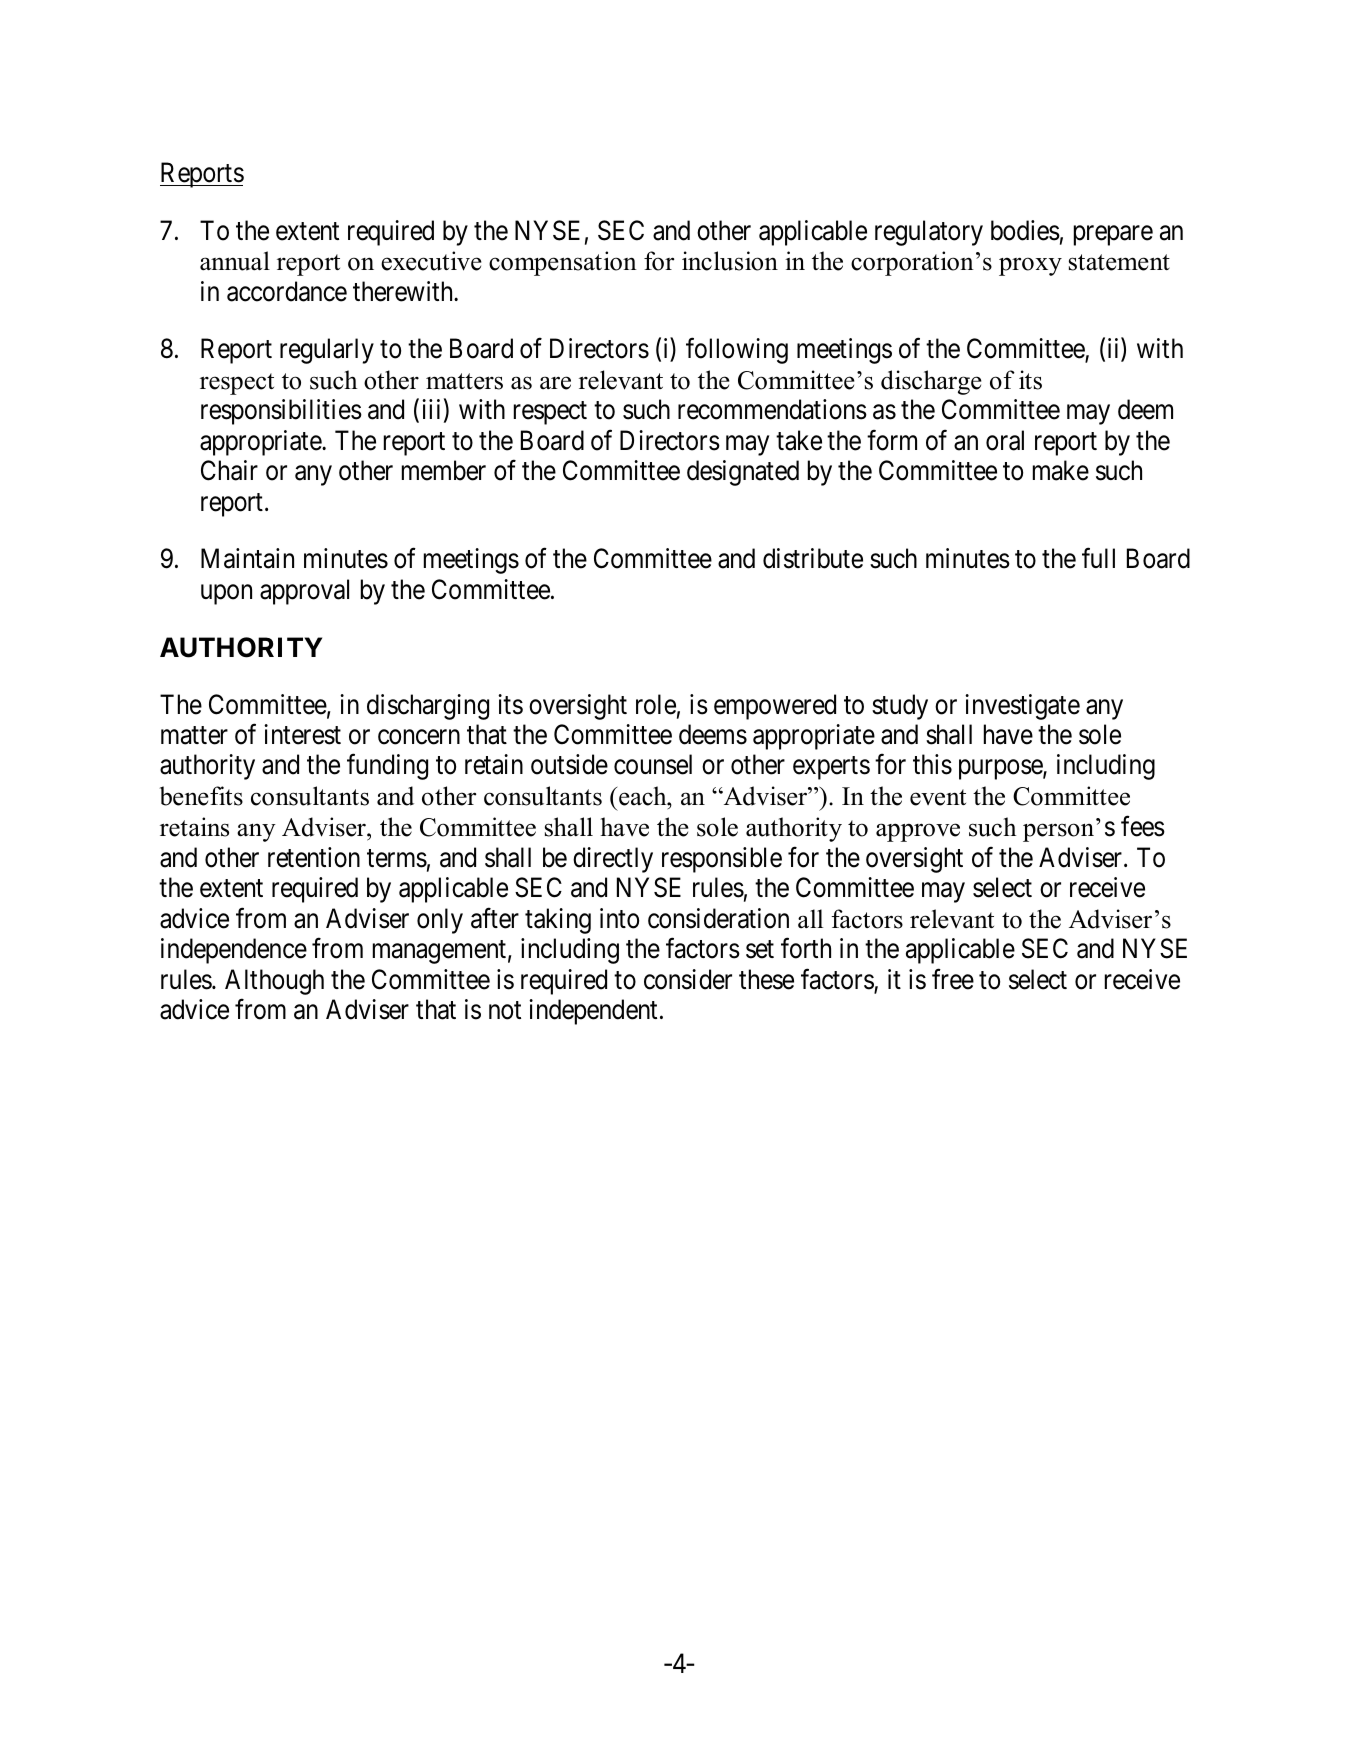 The width and height of the image is (1357, 1756). What do you see at coordinates (730, 261) in the image?
I see `inclusion` at bounding box center [730, 261].
